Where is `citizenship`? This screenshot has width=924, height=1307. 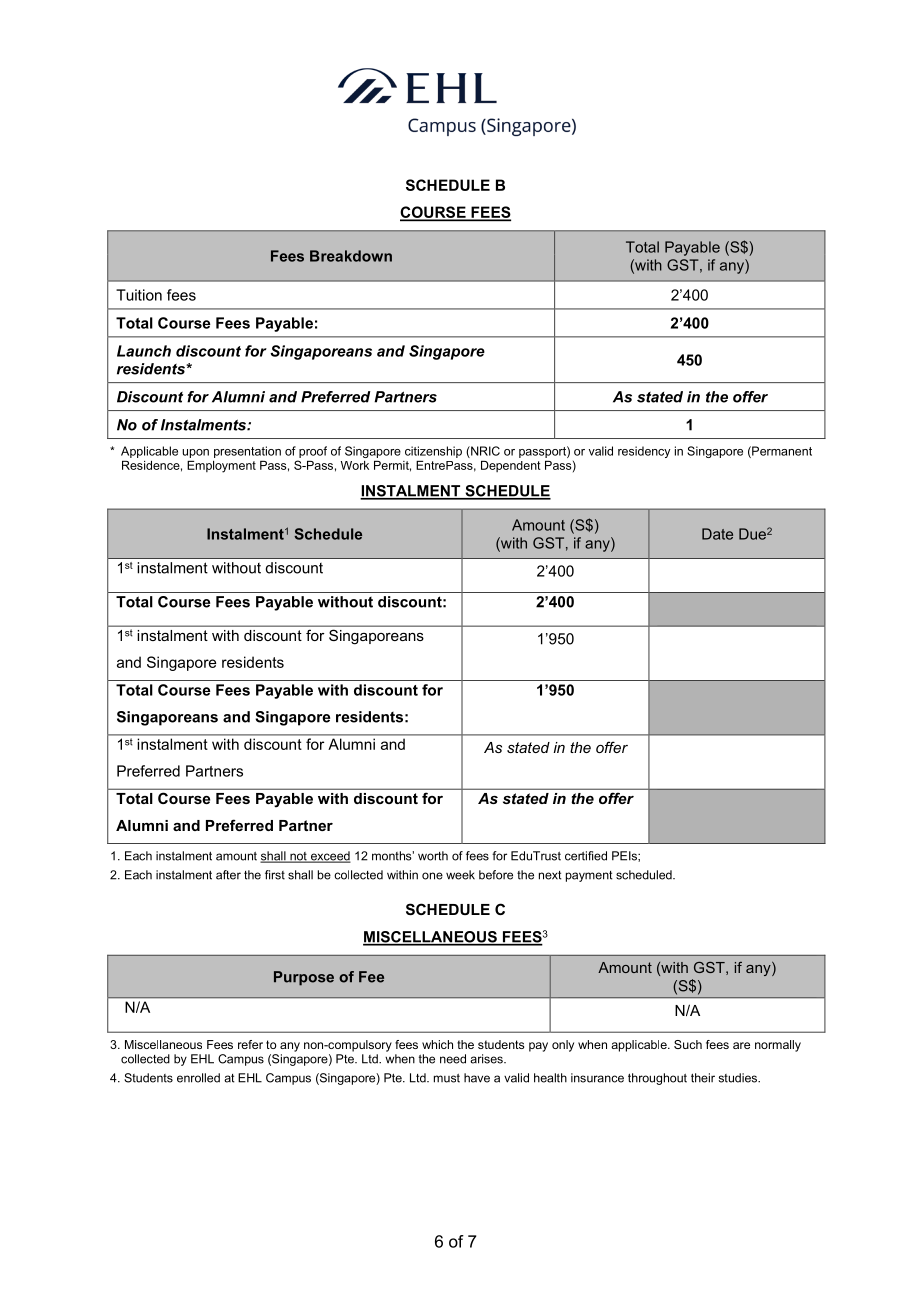
citizenship is located at coordinates (433, 452).
